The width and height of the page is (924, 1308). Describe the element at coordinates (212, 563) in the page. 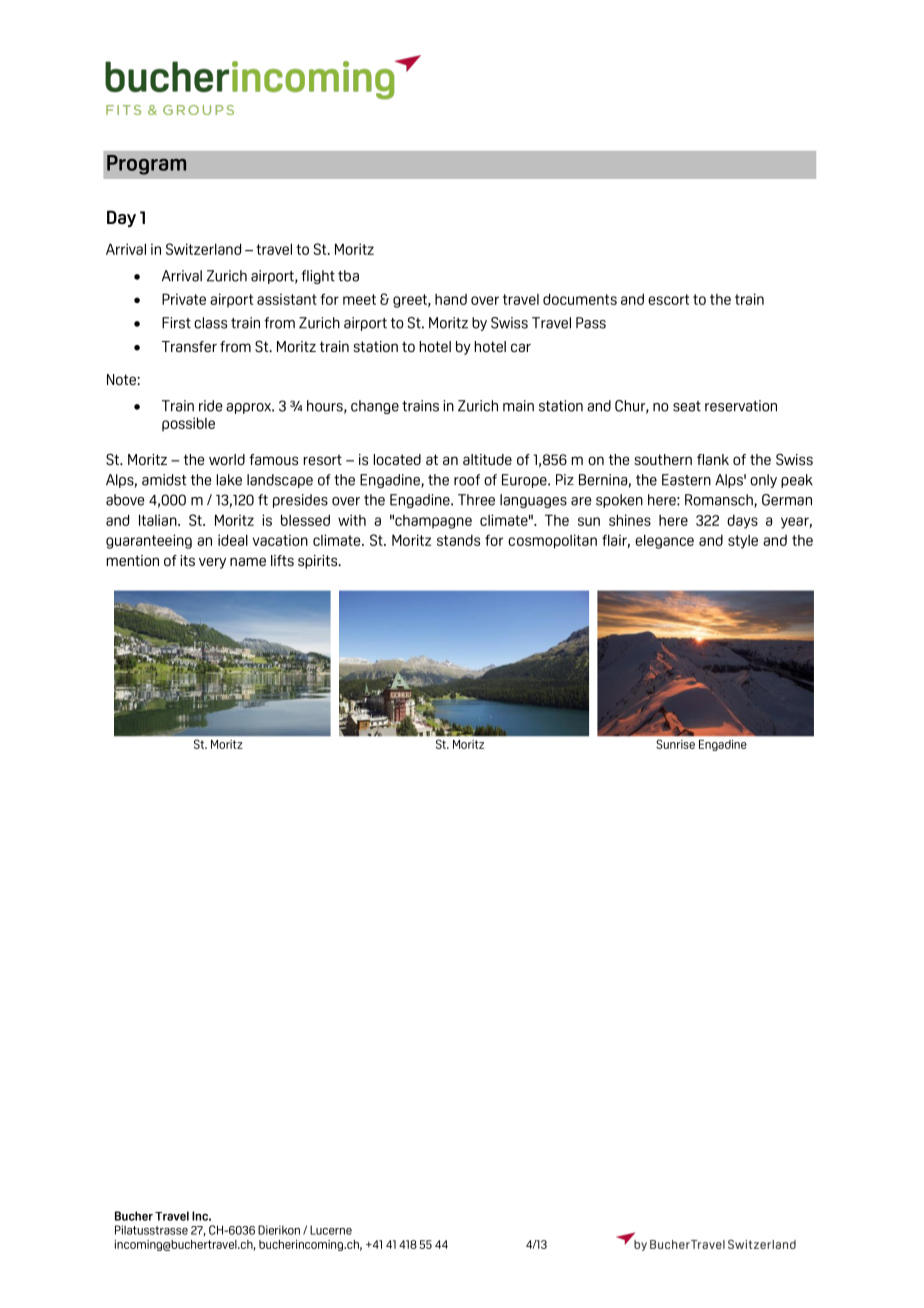

I see `very` at that location.
